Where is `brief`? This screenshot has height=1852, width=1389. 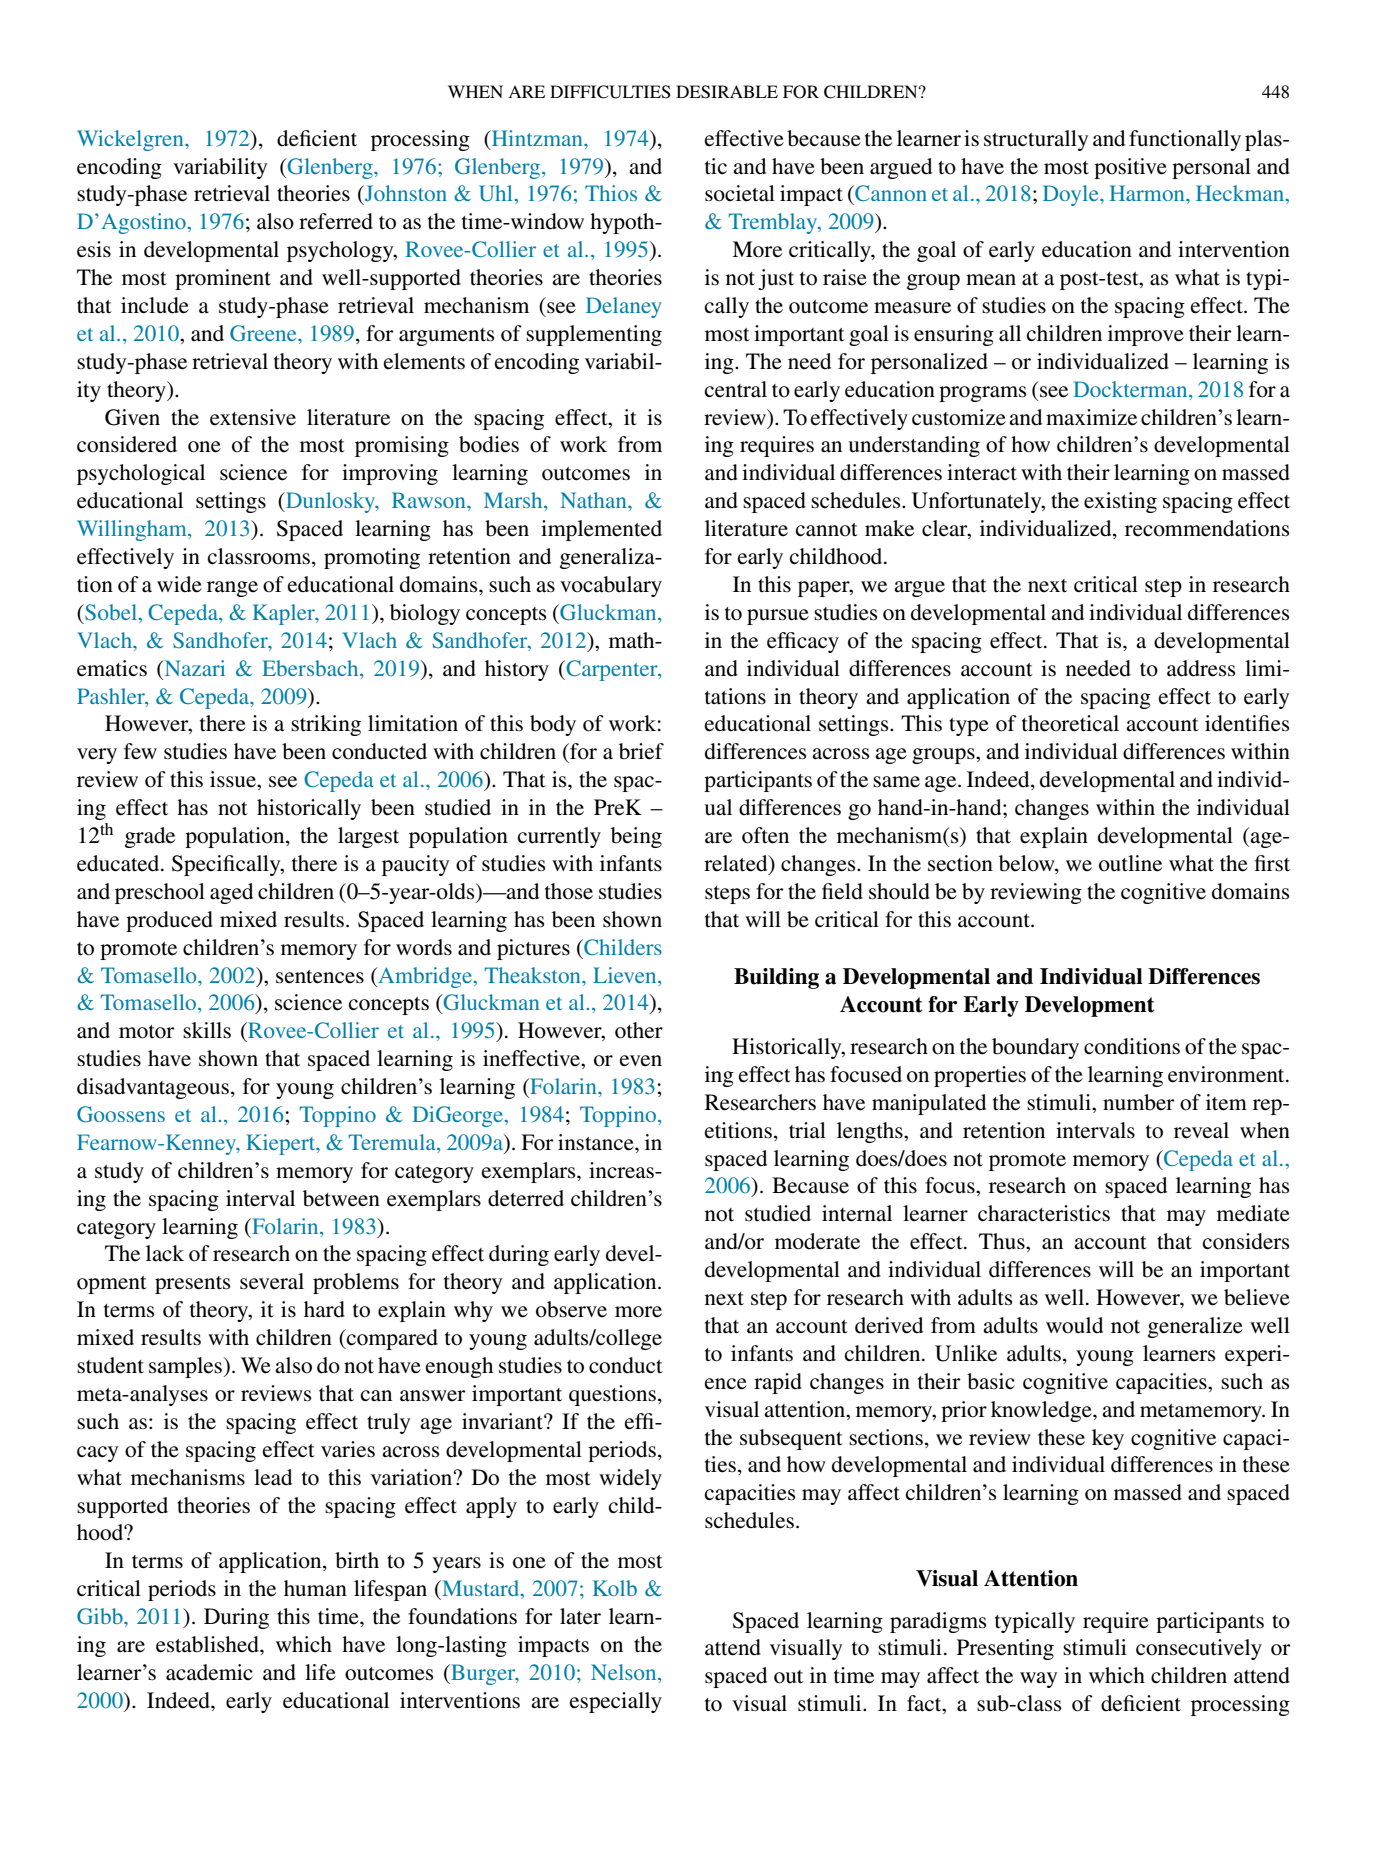
brief is located at coordinates (641, 751).
